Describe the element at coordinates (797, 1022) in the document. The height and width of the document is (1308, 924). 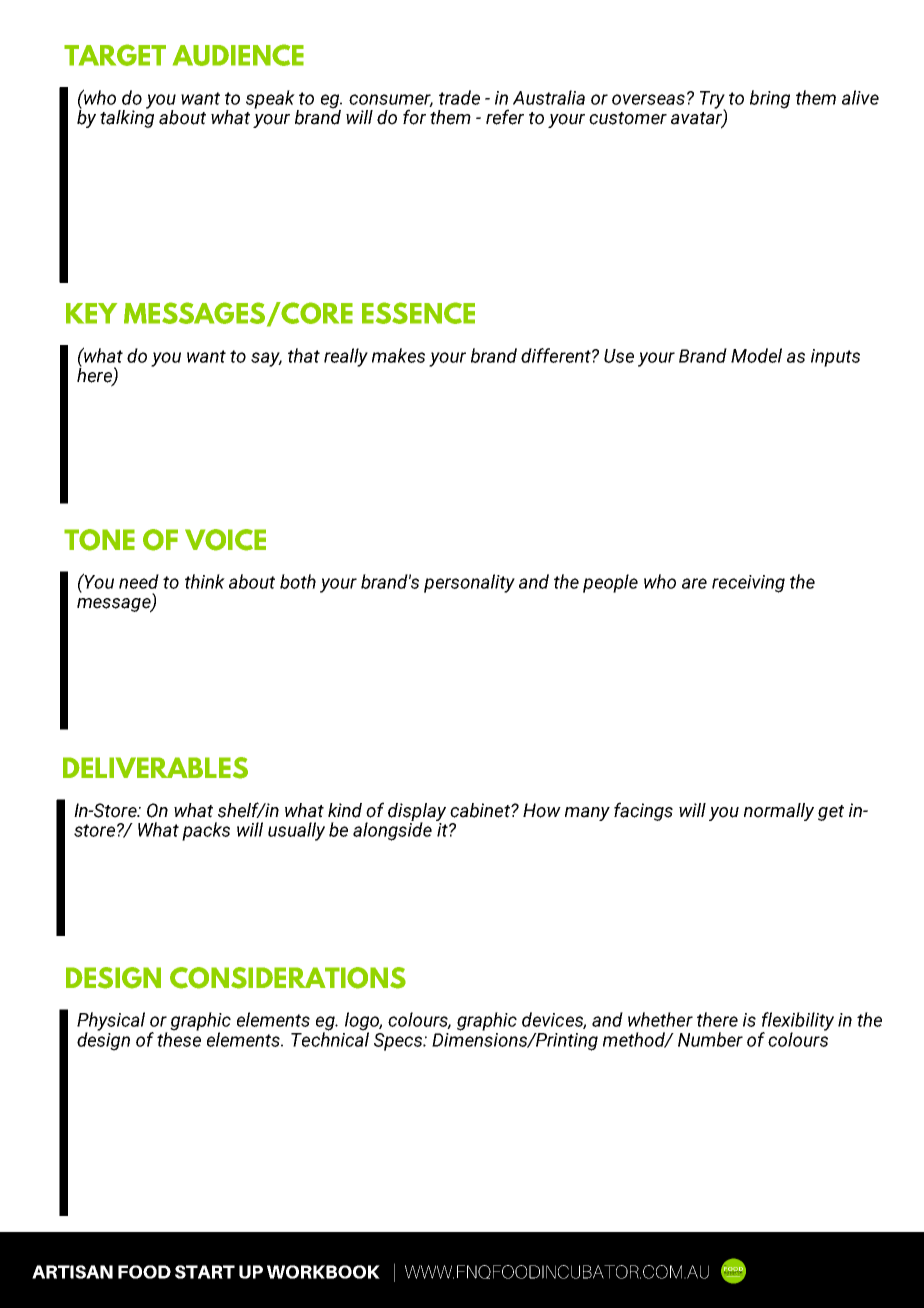
I see `flexibility` at that location.
